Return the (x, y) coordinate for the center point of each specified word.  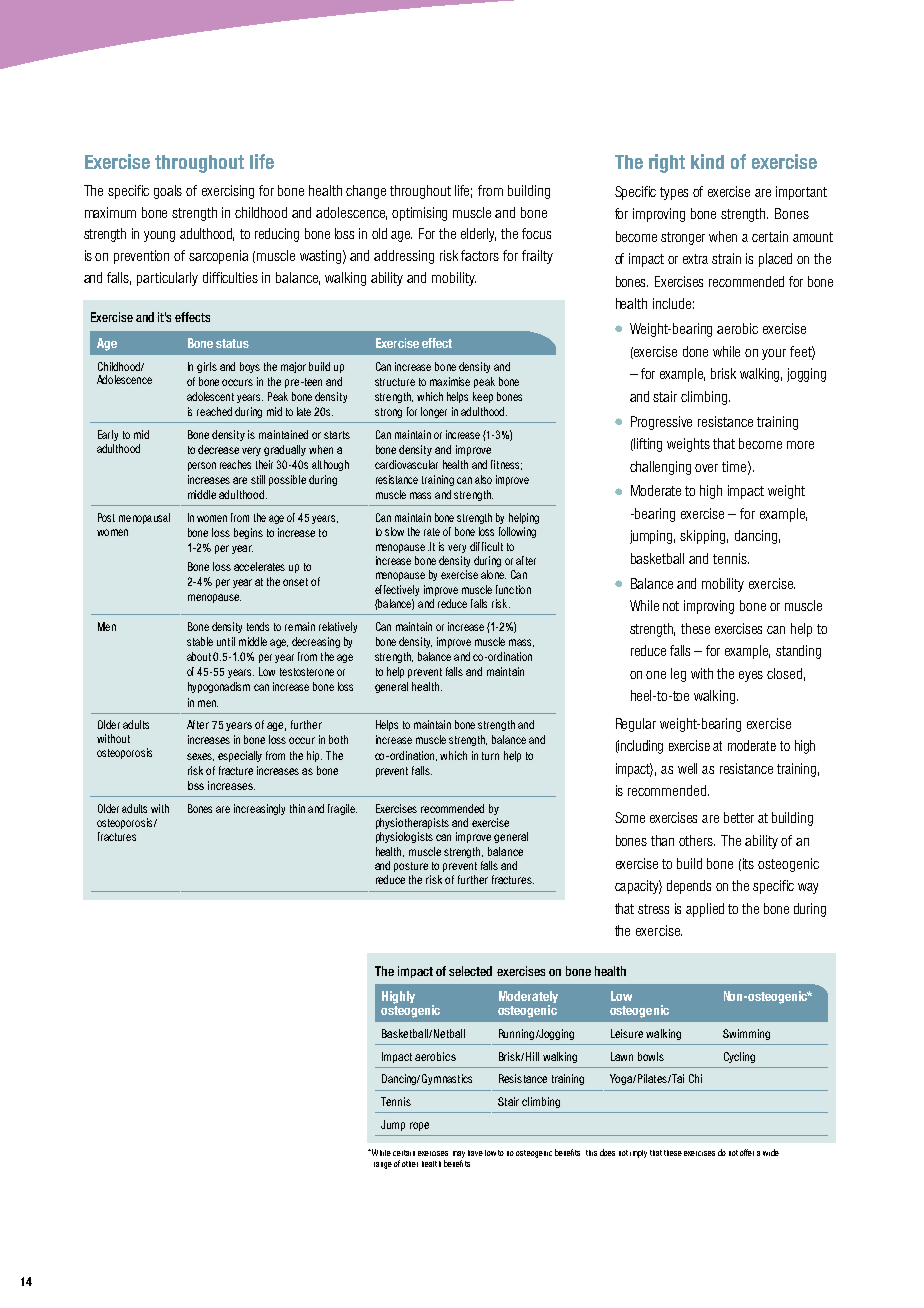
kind (707, 161)
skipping (704, 537)
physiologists (404, 837)
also (483, 479)
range (383, 1165)
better (739, 817)
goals (168, 192)
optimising (419, 214)
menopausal (144, 518)
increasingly (259, 809)
